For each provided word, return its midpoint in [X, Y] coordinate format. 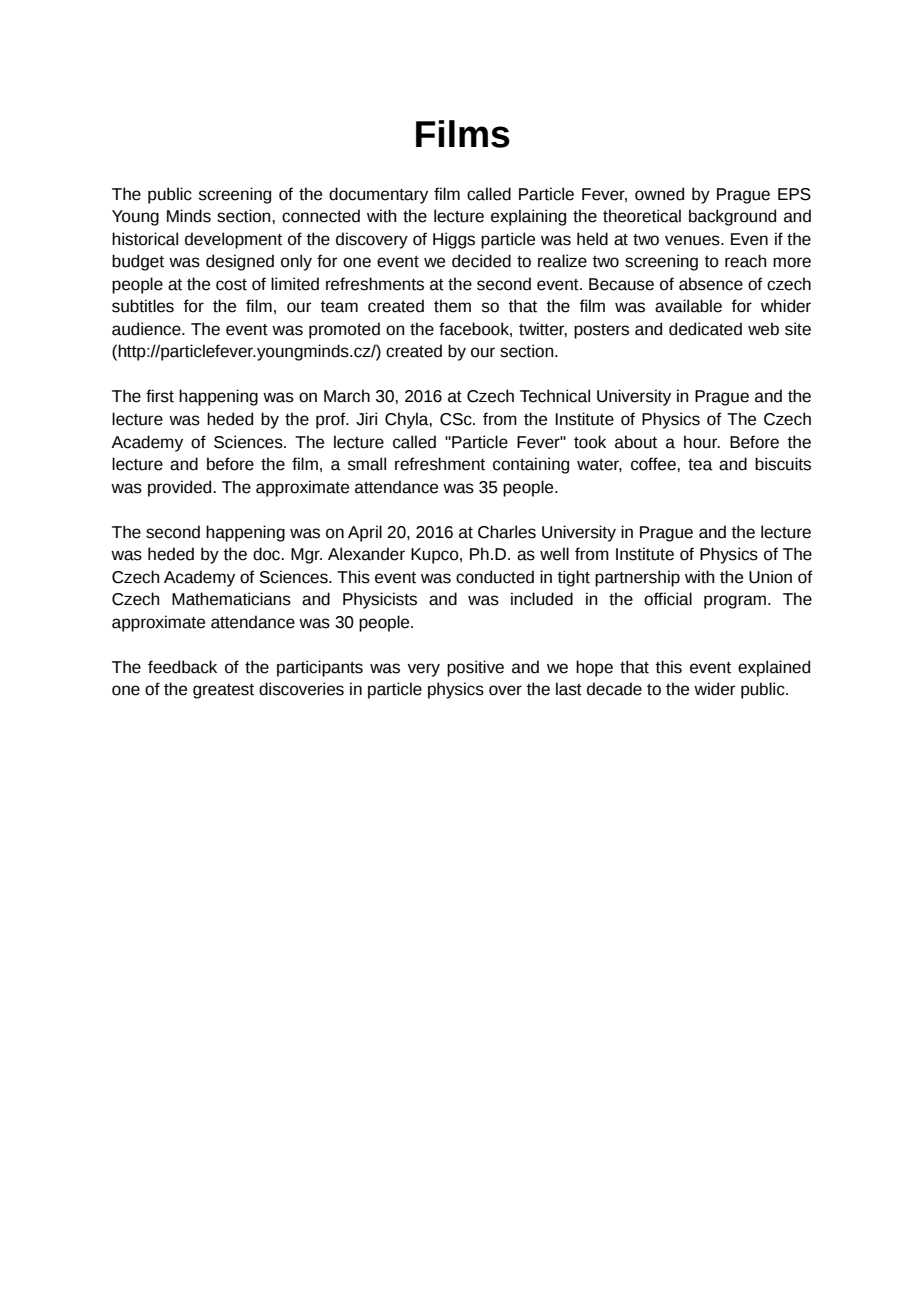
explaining [528, 217]
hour [702, 442]
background [732, 217]
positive [475, 668]
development [233, 240]
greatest [223, 691]
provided [181, 488]
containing [531, 465]
